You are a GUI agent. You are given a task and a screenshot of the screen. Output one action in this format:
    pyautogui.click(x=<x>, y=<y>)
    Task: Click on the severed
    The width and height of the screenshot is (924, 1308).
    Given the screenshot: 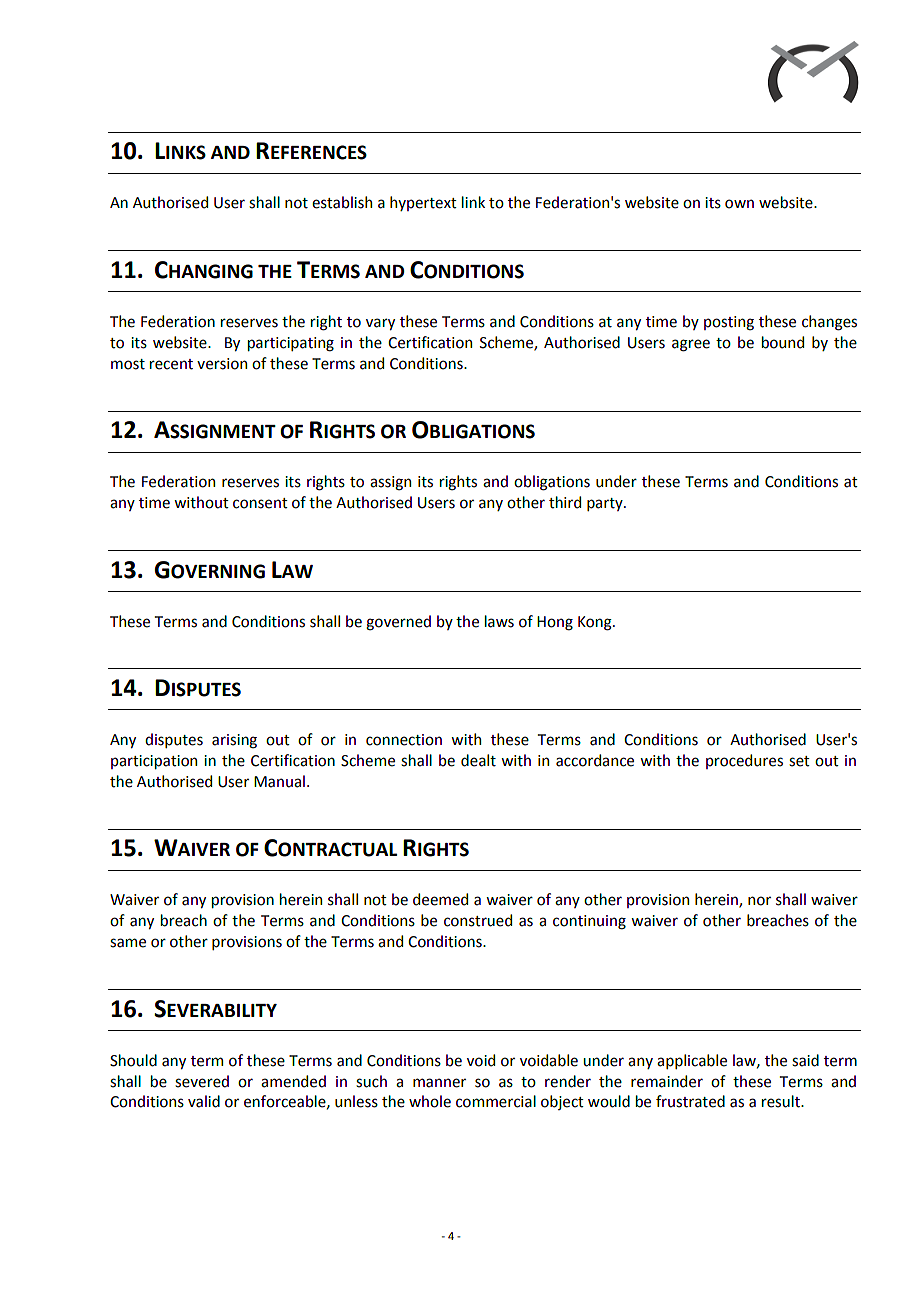 What is the action you would take?
    pyautogui.click(x=202, y=1081)
